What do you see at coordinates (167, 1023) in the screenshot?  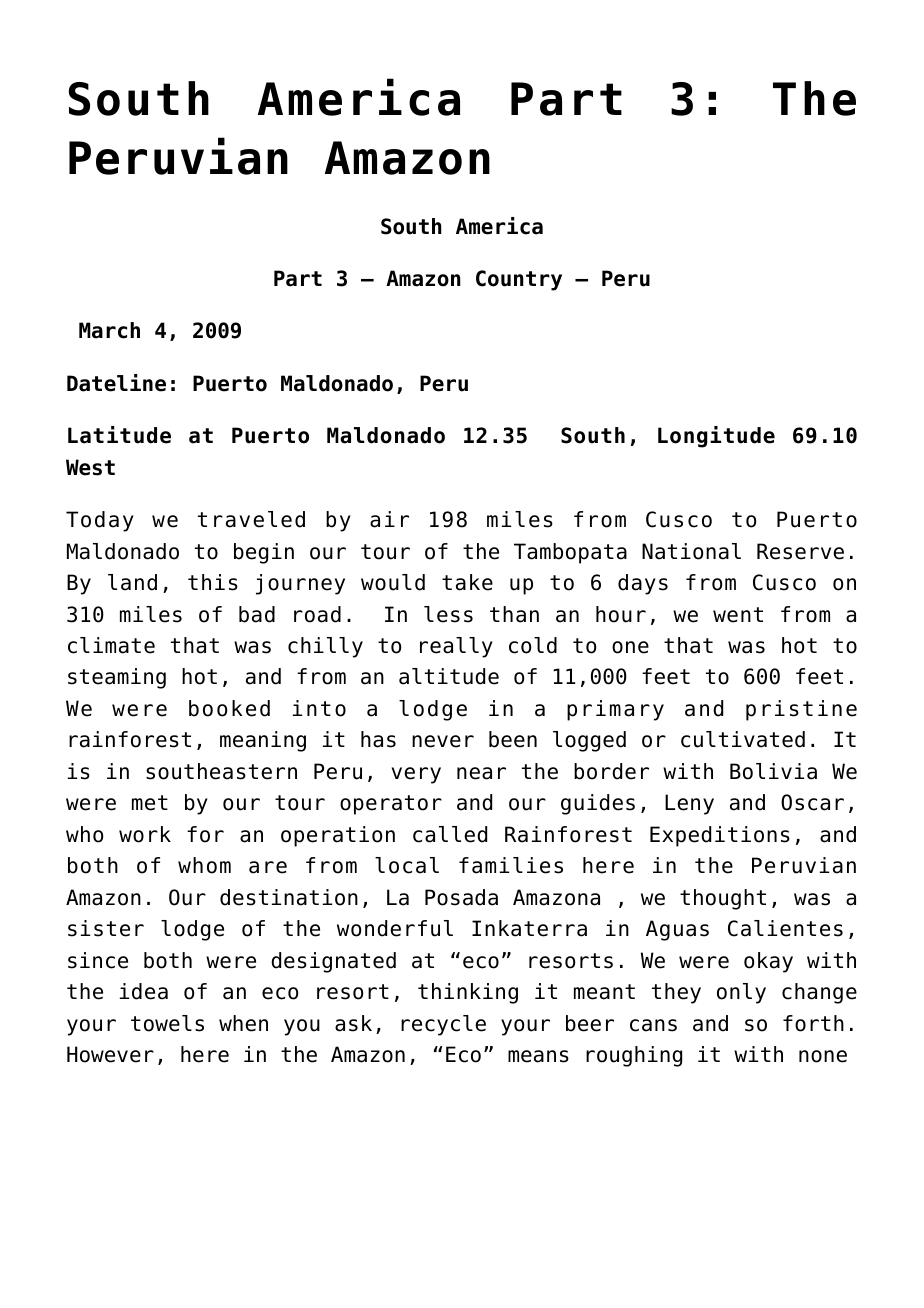 I see `towels` at bounding box center [167, 1023].
